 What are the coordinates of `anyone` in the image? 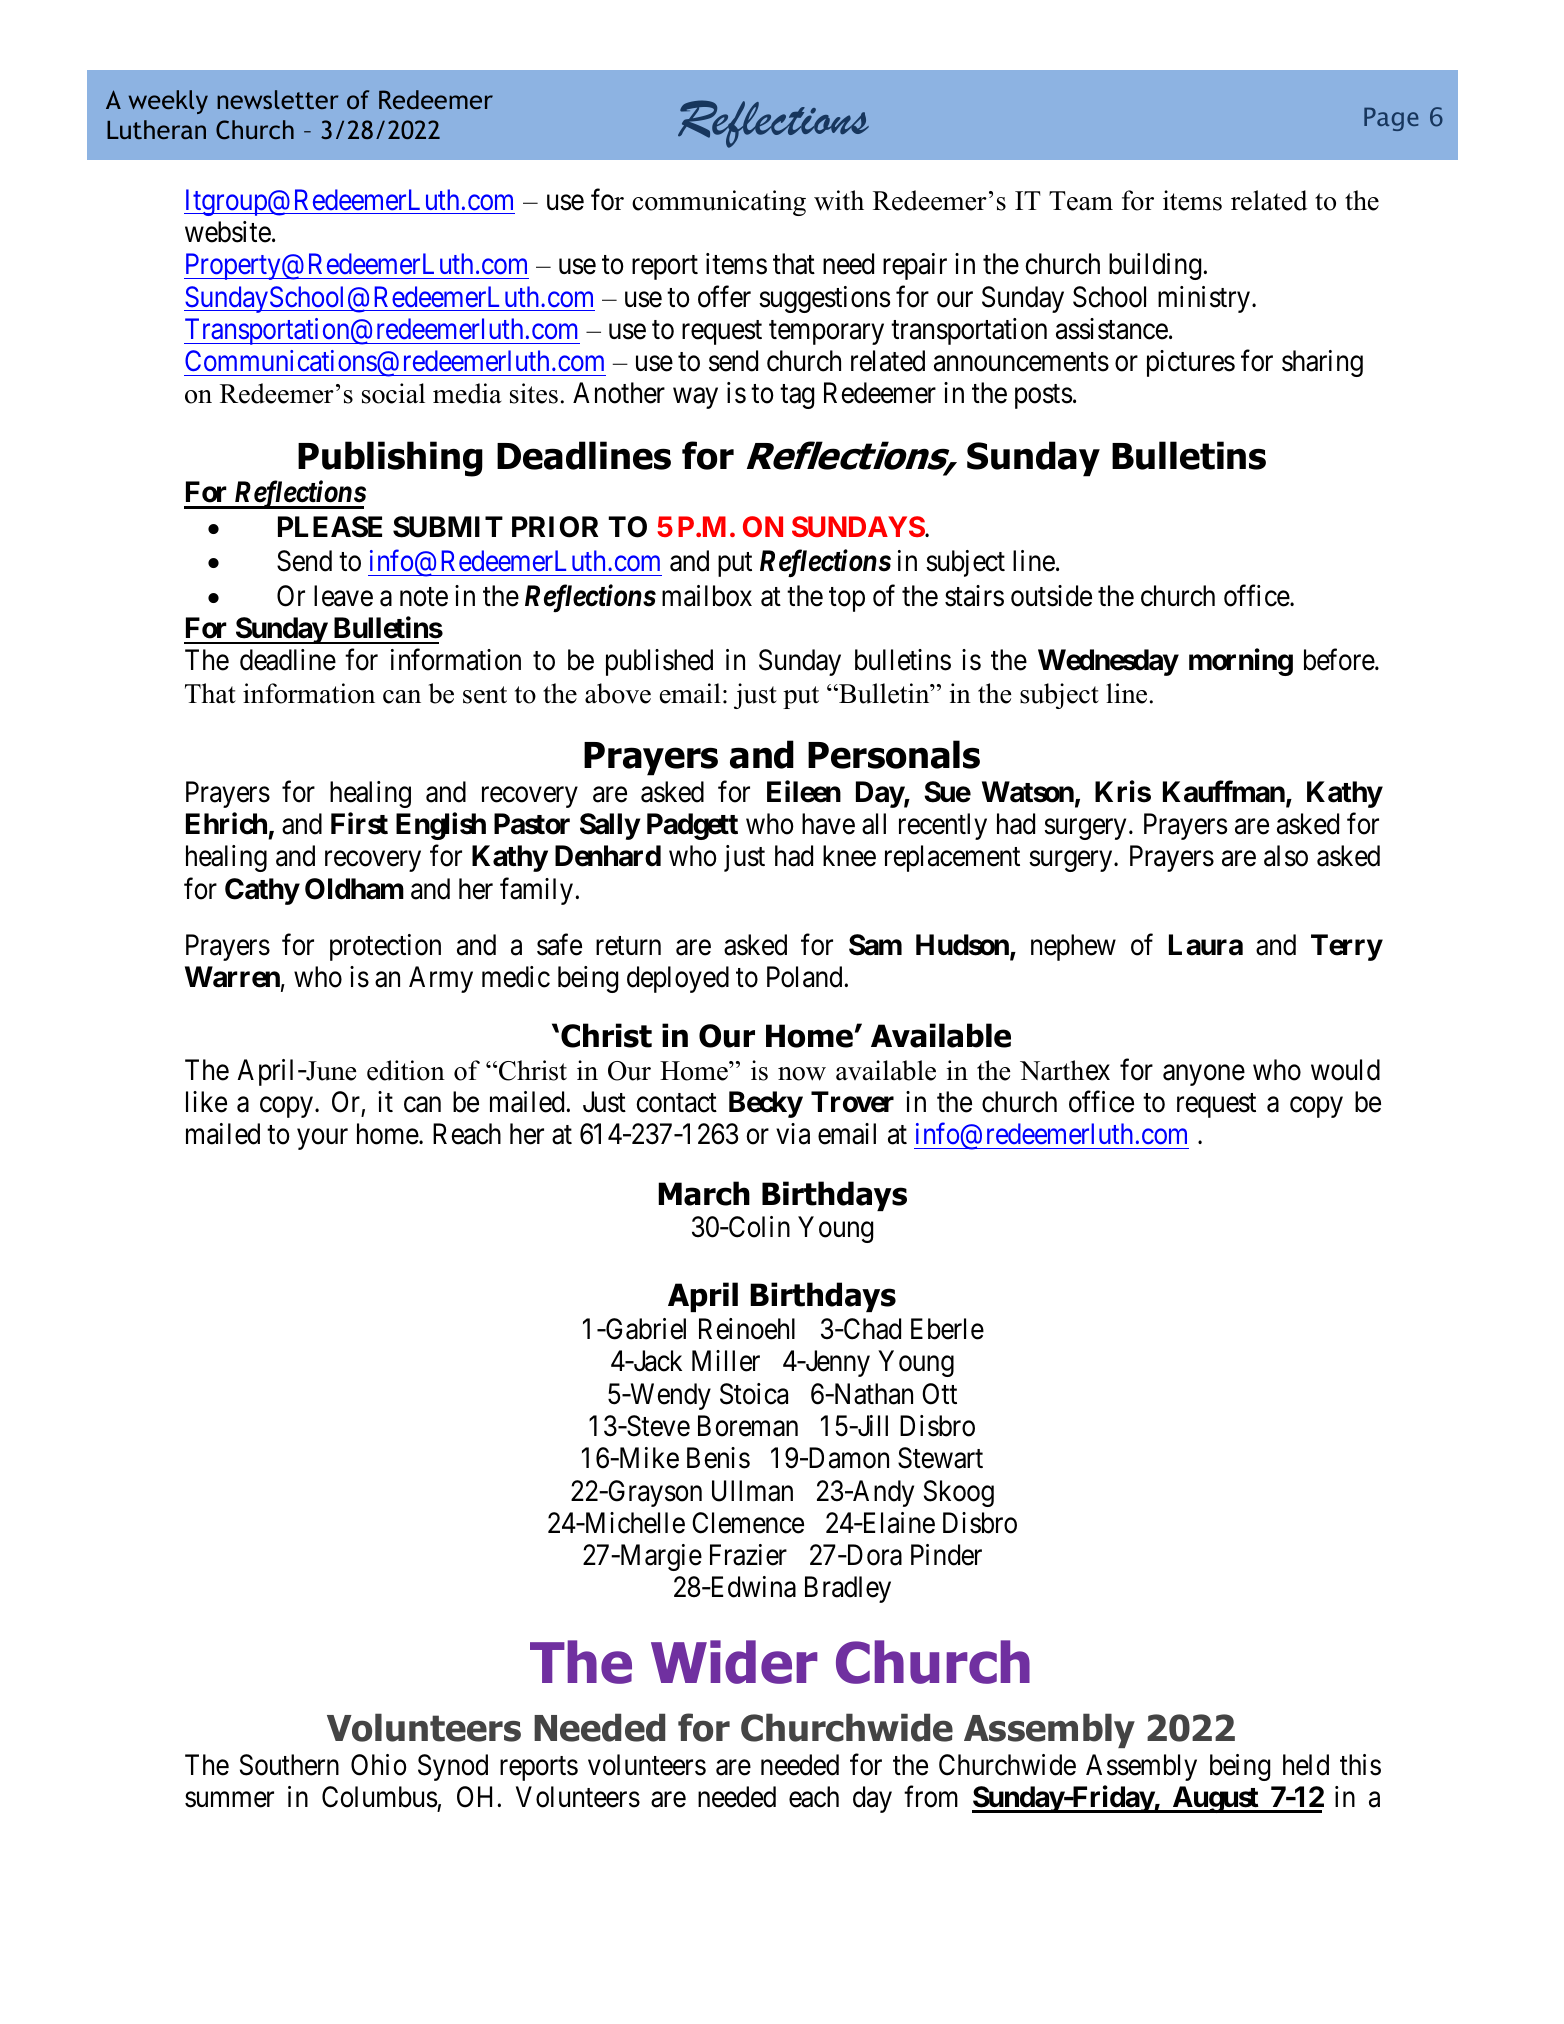 It's located at (1204, 1075).
